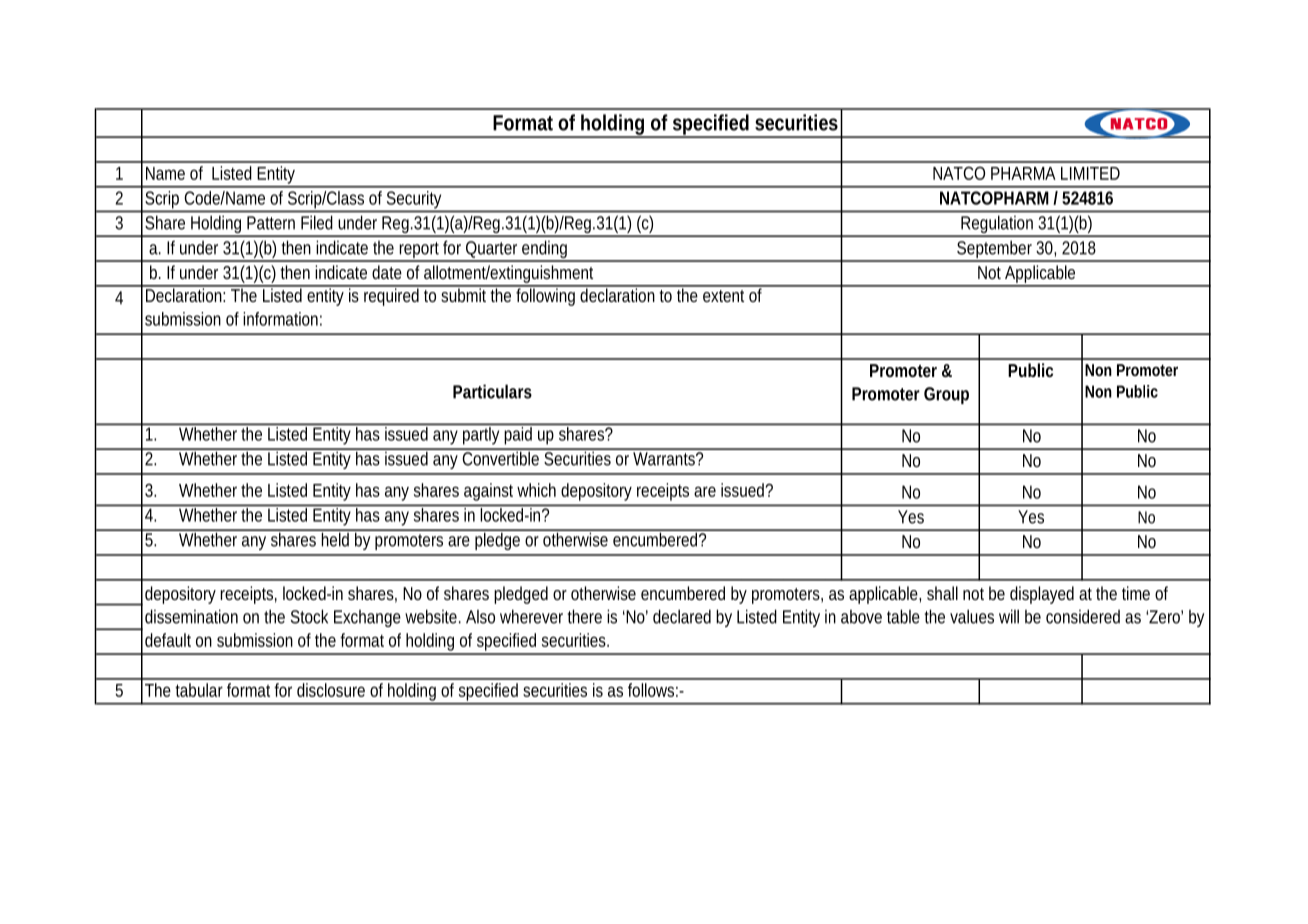  Describe the element at coordinates (271, 223) in the screenshot. I see `Pattern` at that location.
